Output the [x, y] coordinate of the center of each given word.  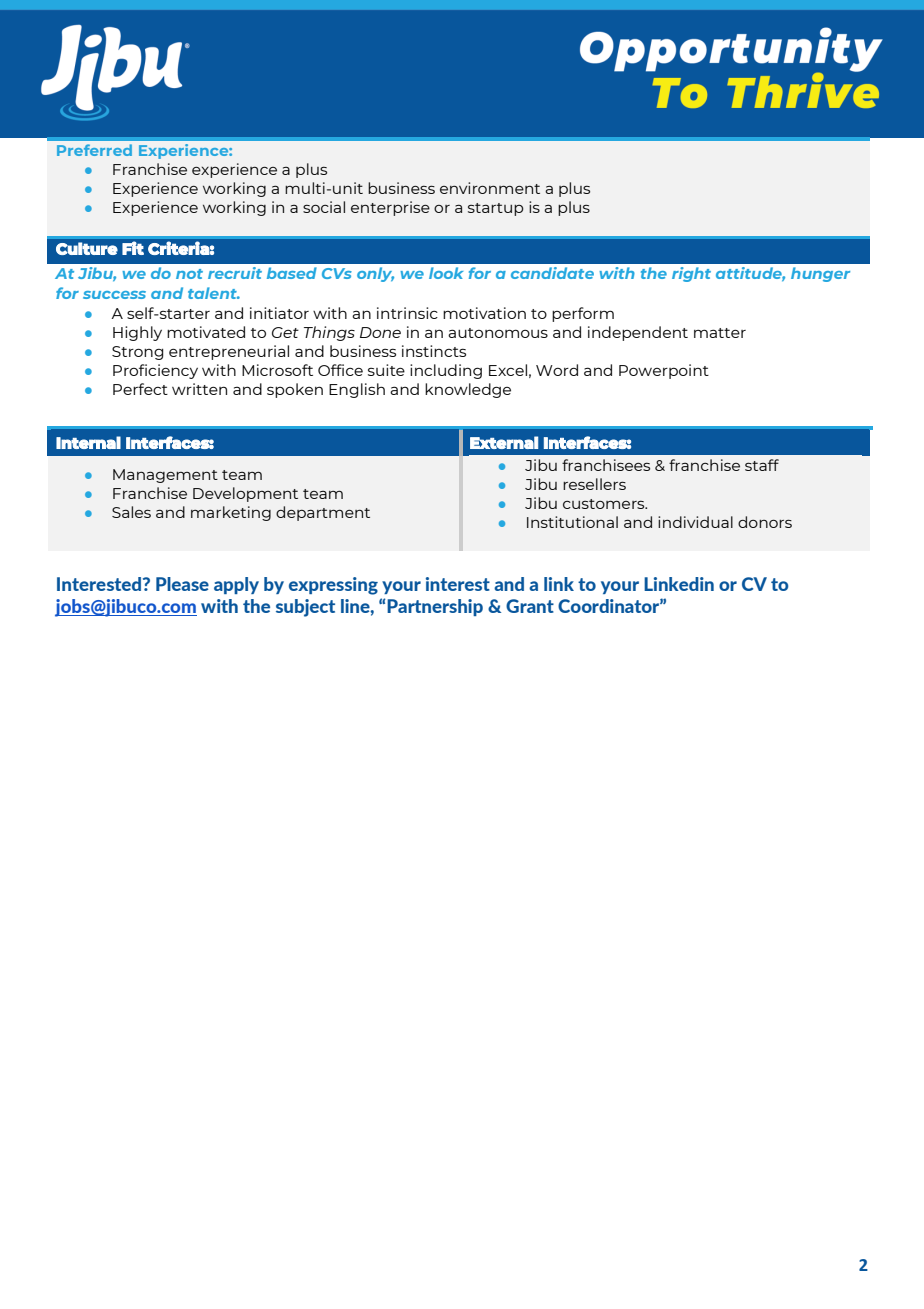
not [189, 274]
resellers [594, 484]
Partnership [434, 607]
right [691, 274]
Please [182, 584]
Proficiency [155, 371]
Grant [530, 606]
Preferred [94, 150]
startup [496, 209]
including [446, 371]
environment [490, 188]
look [446, 273]
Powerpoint [664, 371]
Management [165, 476]
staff [762, 465]
